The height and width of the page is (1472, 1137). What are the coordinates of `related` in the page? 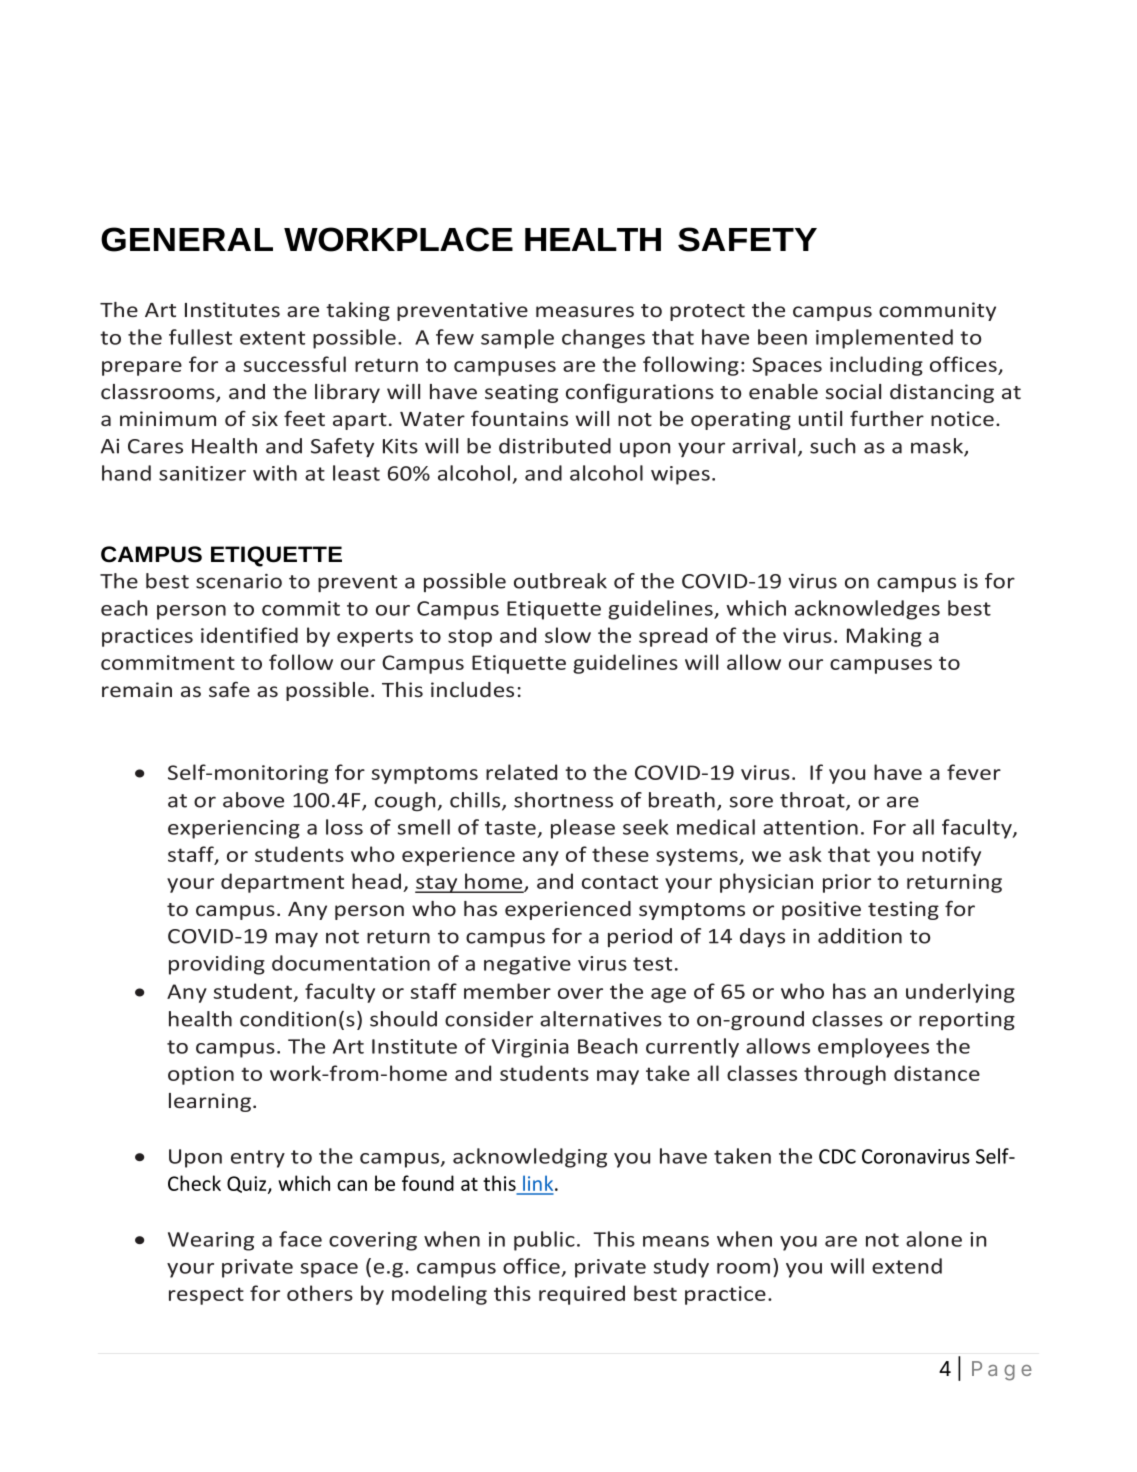 It's located at (521, 772).
